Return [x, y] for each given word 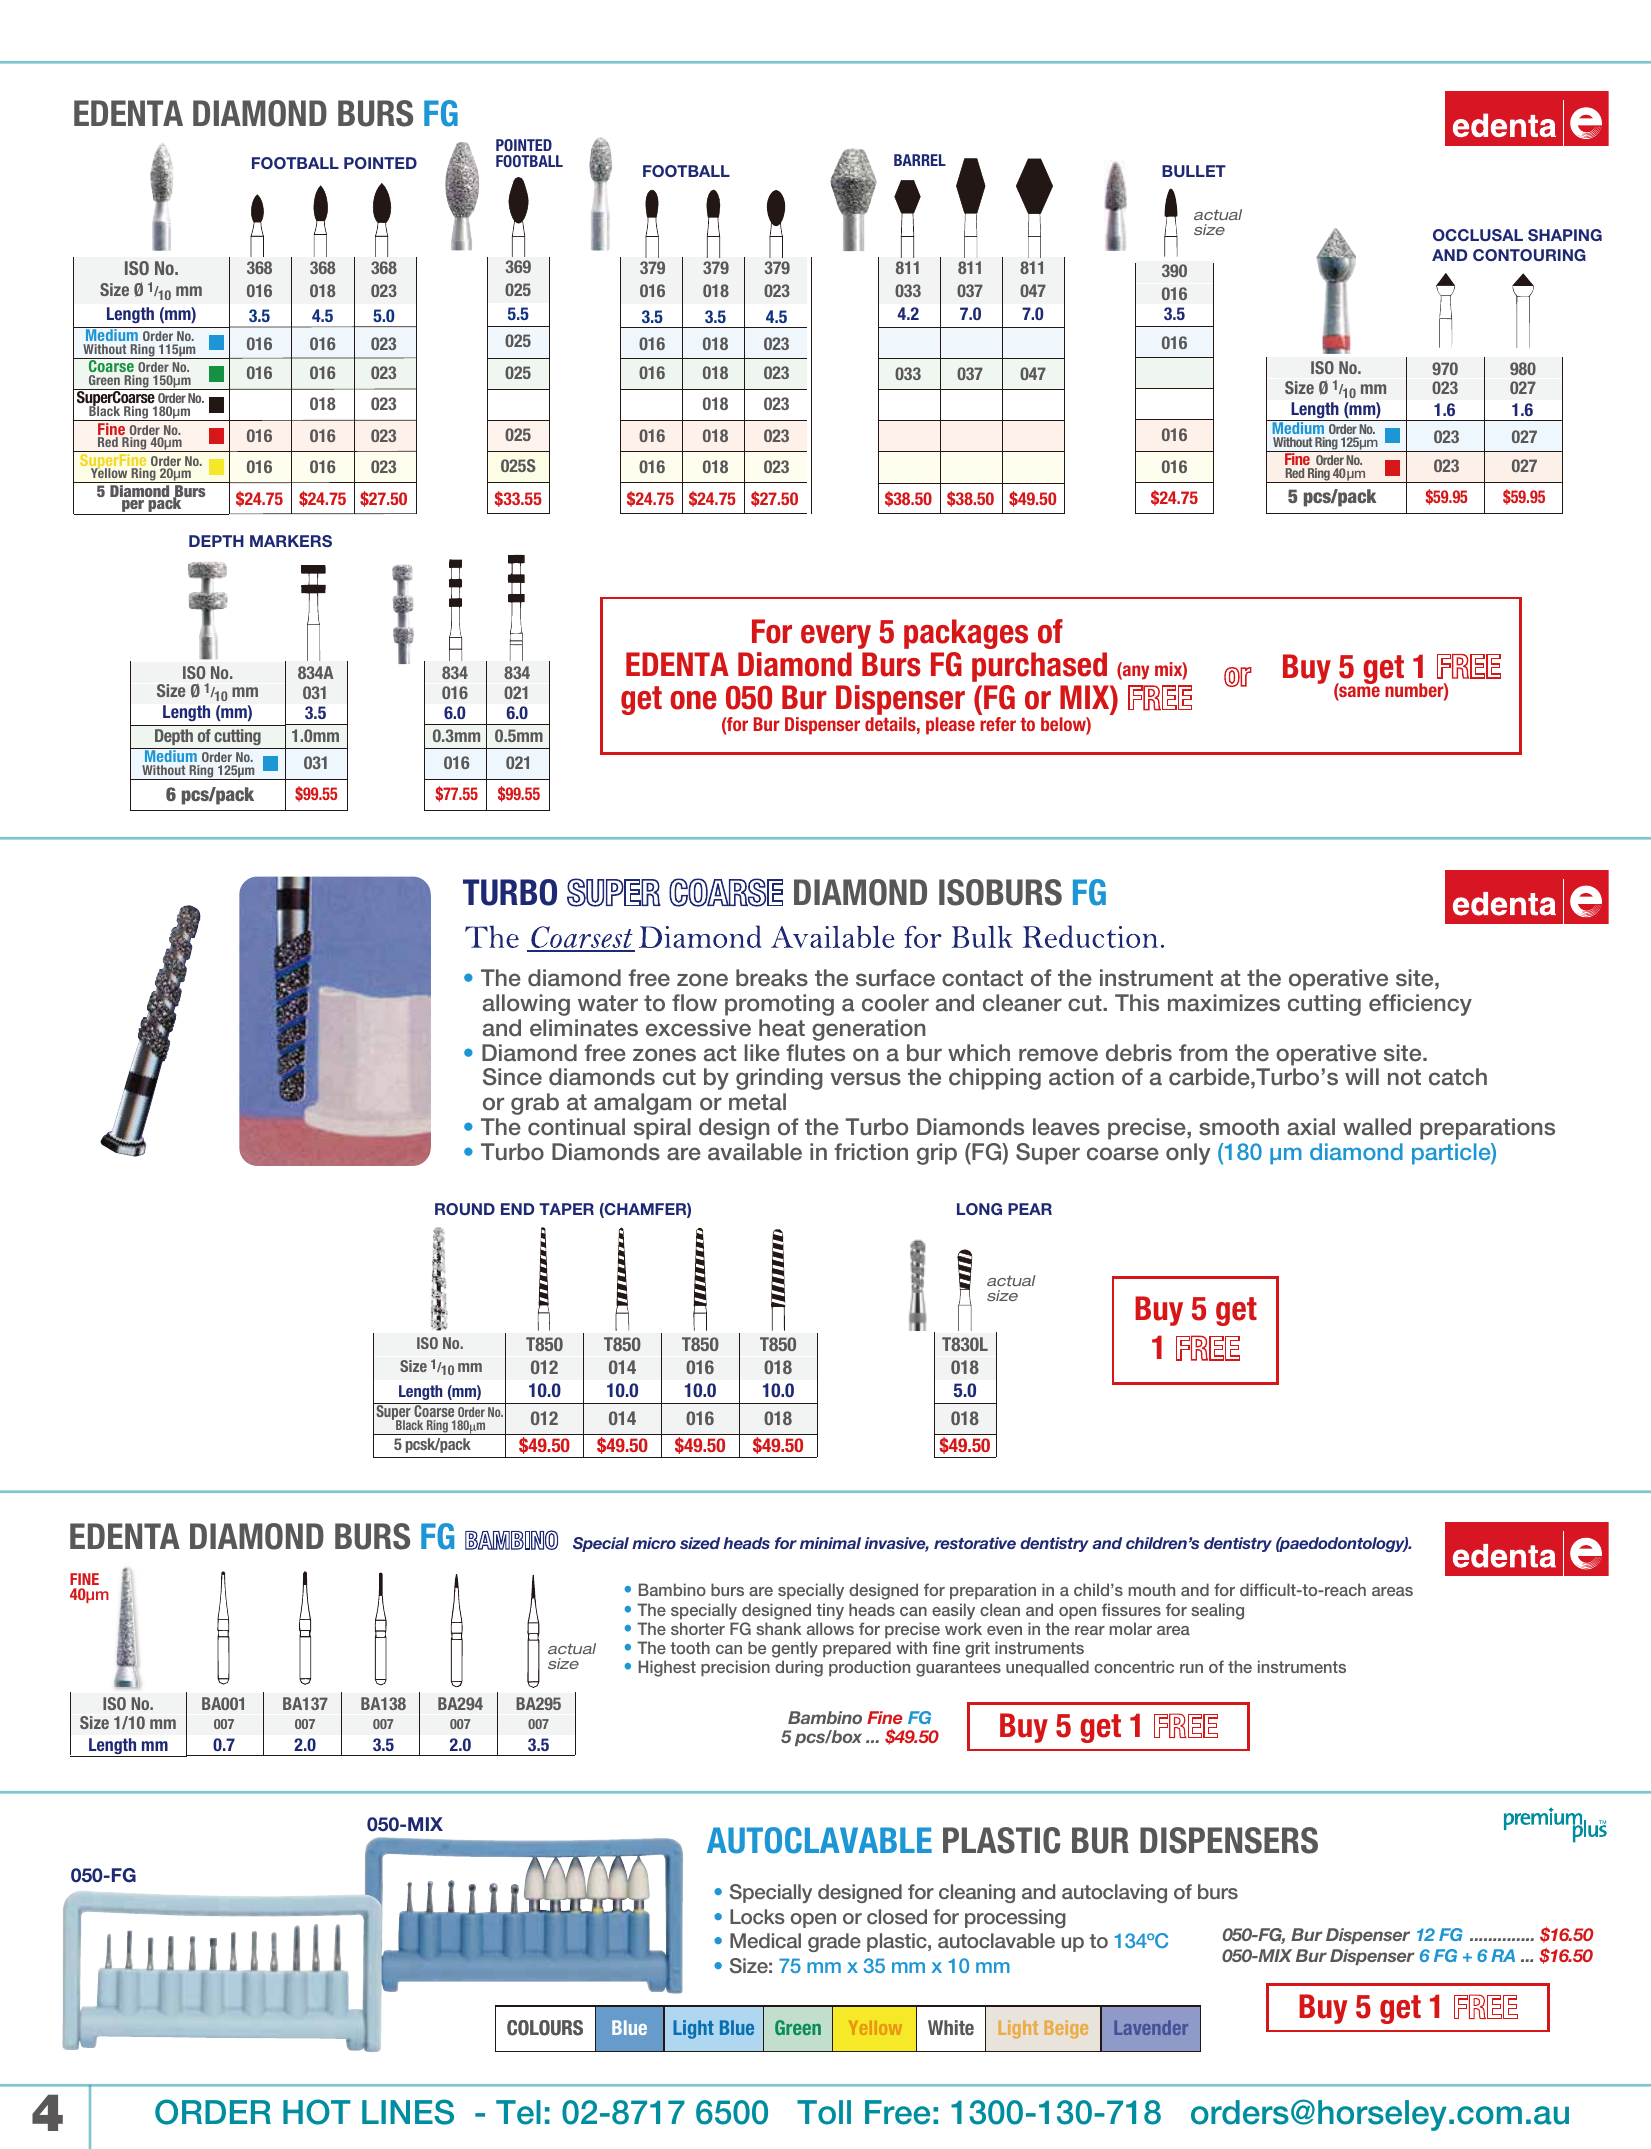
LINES [408, 2112]
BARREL [920, 160]
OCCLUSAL [1478, 235]
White [951, 2027]
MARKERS [291, 541]
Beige [1066, 2029]
